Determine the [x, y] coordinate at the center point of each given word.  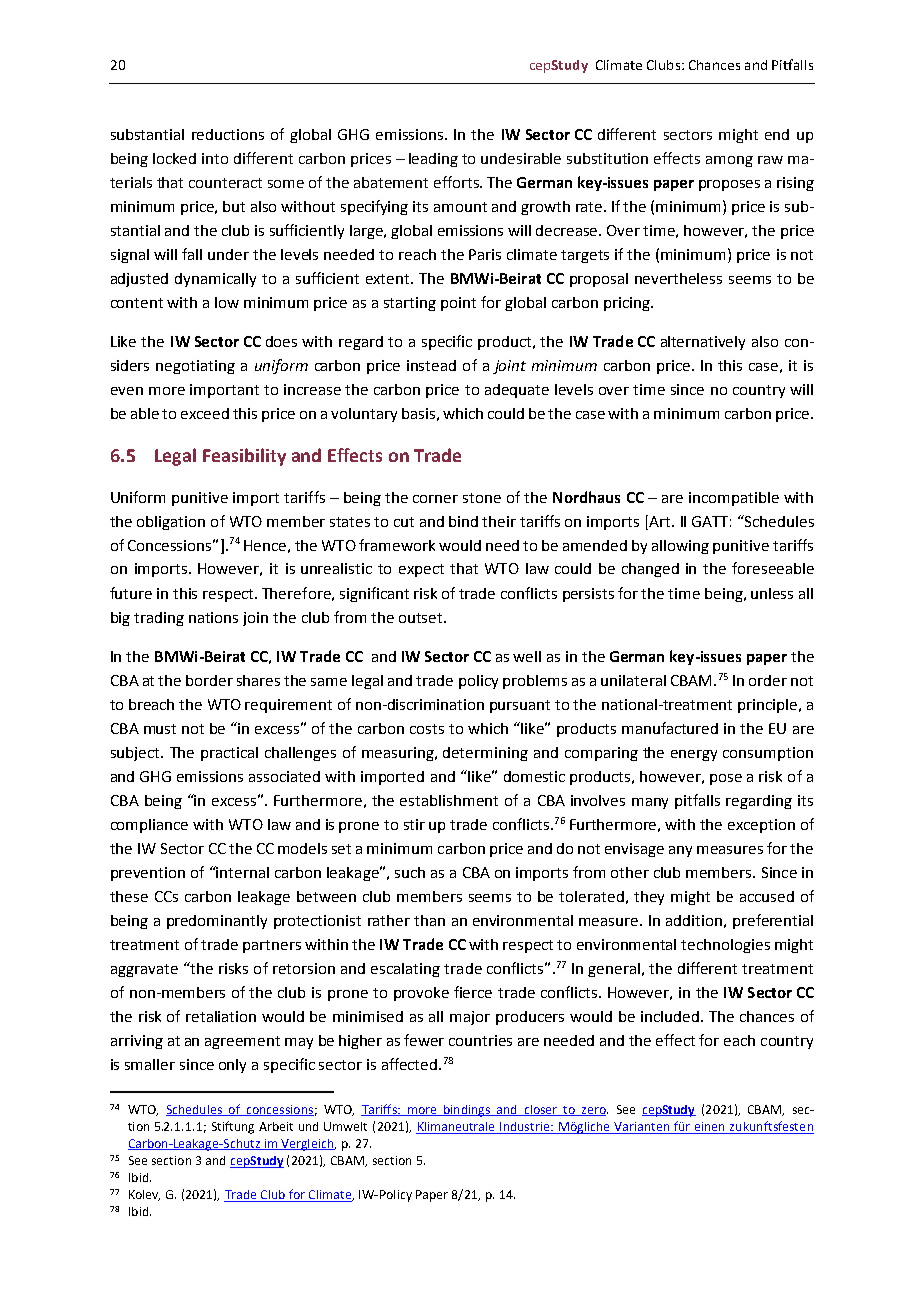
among [729, 161]
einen [710, 1128]
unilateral [633, 680]
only [232, 1066]
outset [422, 618]
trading [159, 619]
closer [541, 1110]
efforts [457, 182]
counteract [225, 183]
